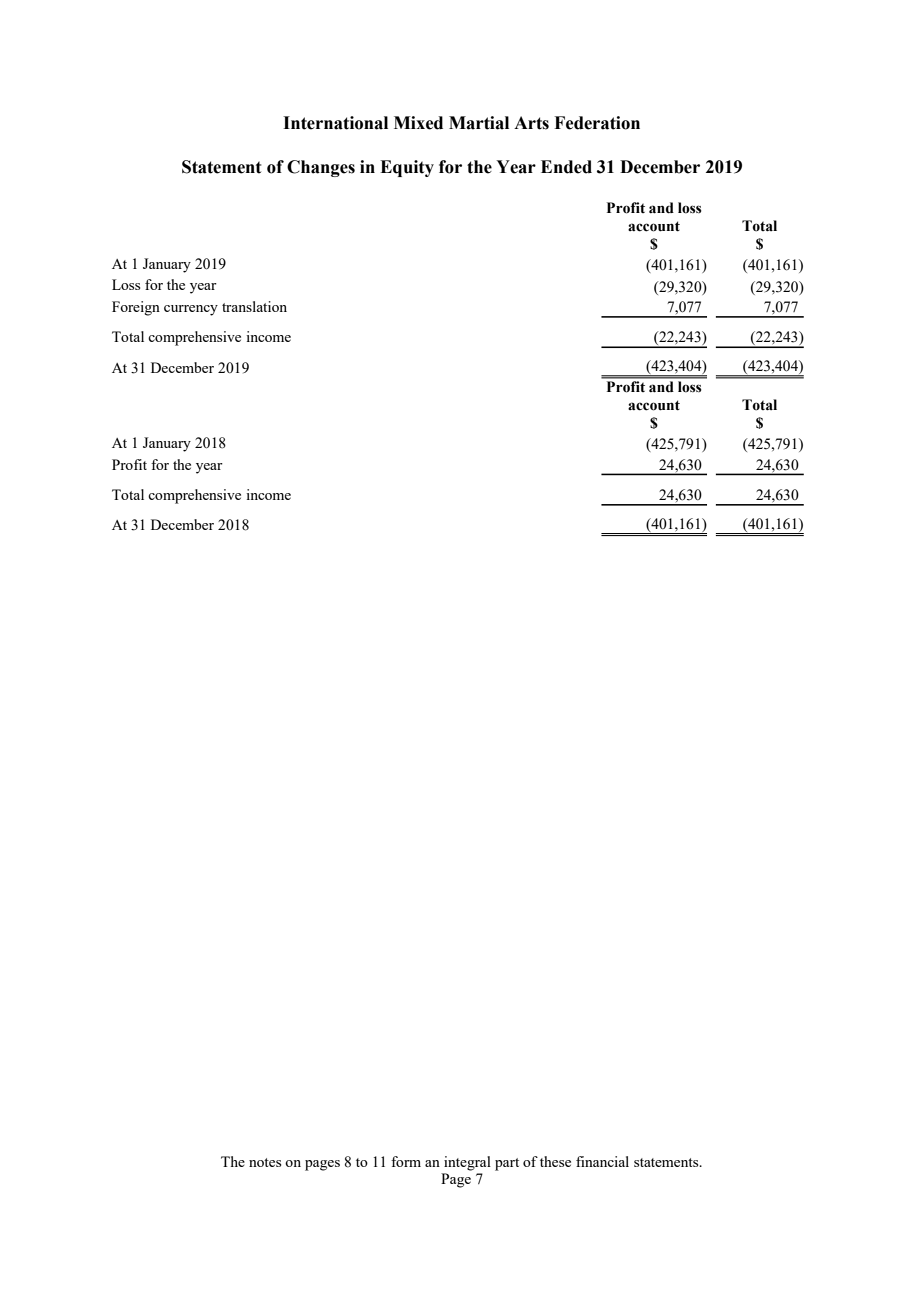  Describe the element at coordinates (265, 1162) in the page. I see `notes` at that location.
